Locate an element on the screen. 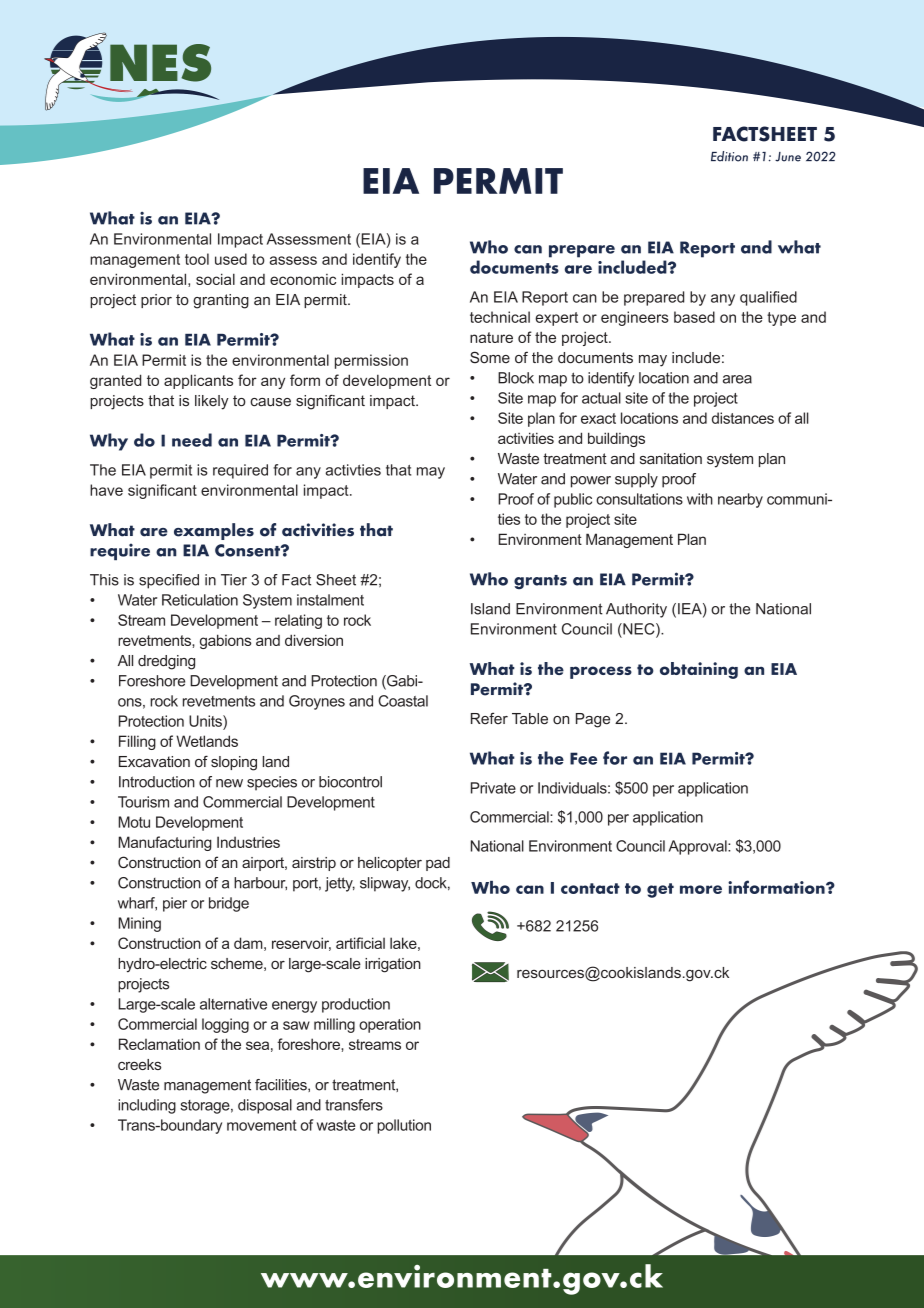  including is located at coordinates (147, 1106).
